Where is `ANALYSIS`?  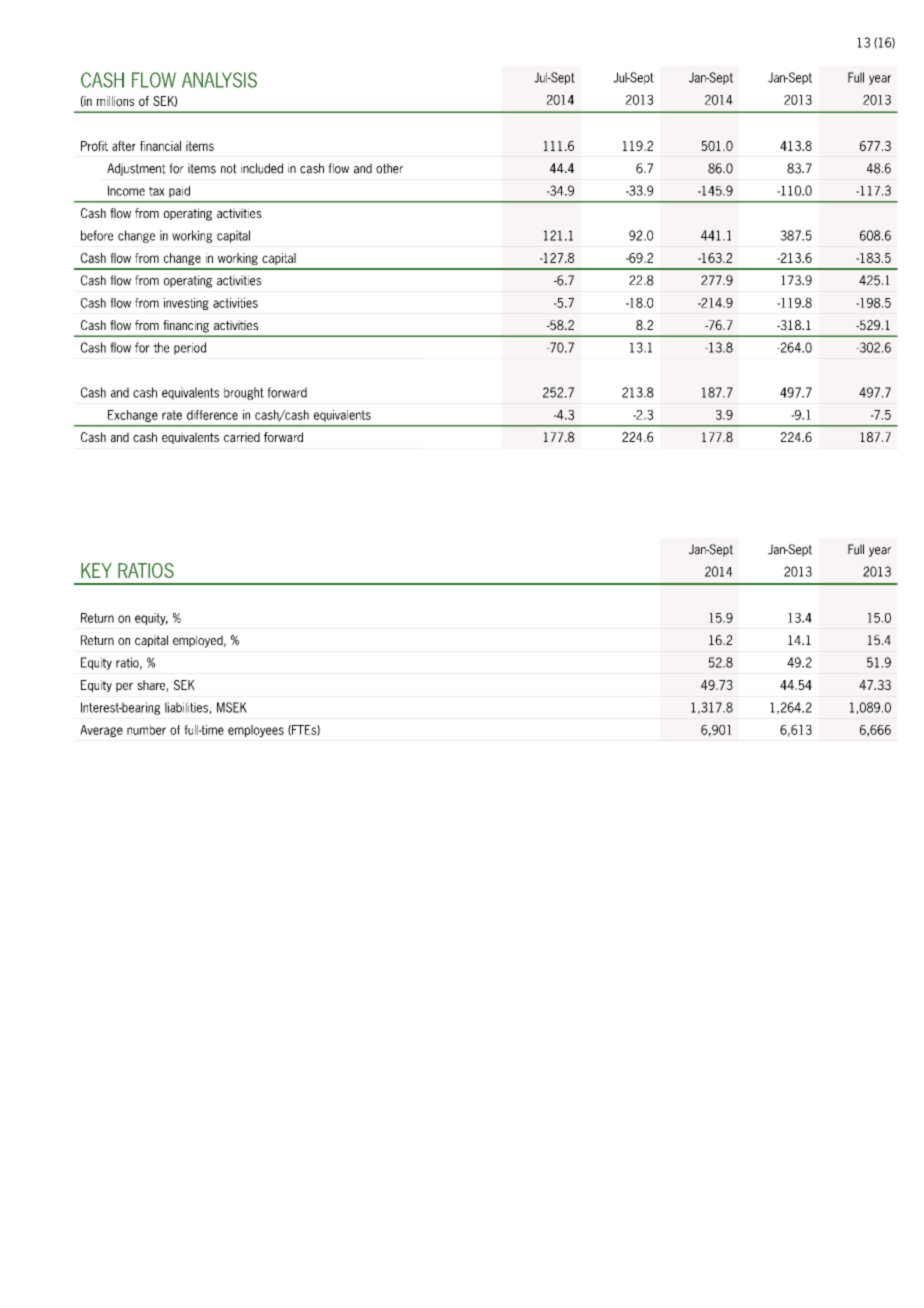 ANALYSIS is located at coordinates (219, 80).
